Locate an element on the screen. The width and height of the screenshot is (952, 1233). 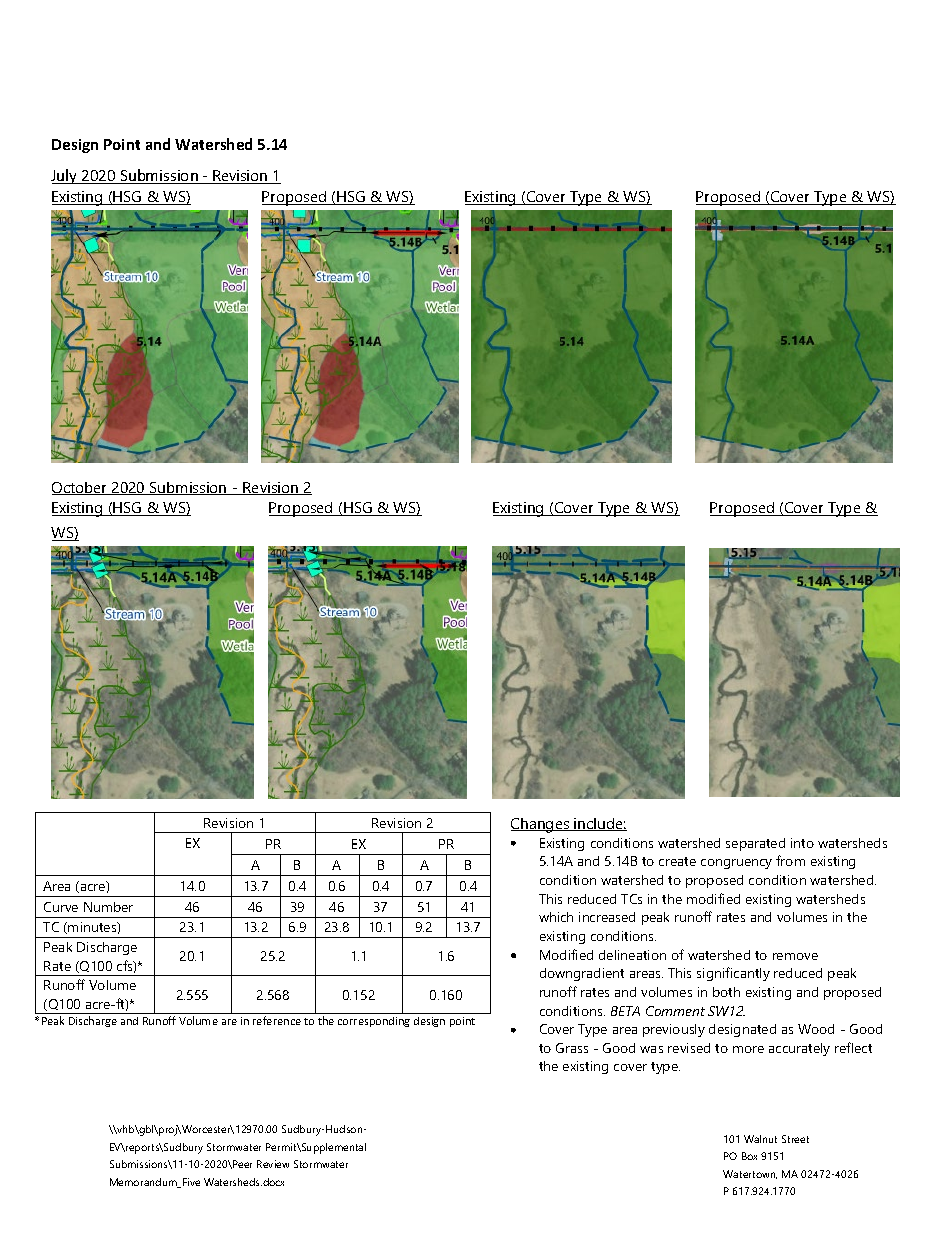
Number is located at coordinates (108, 907).
